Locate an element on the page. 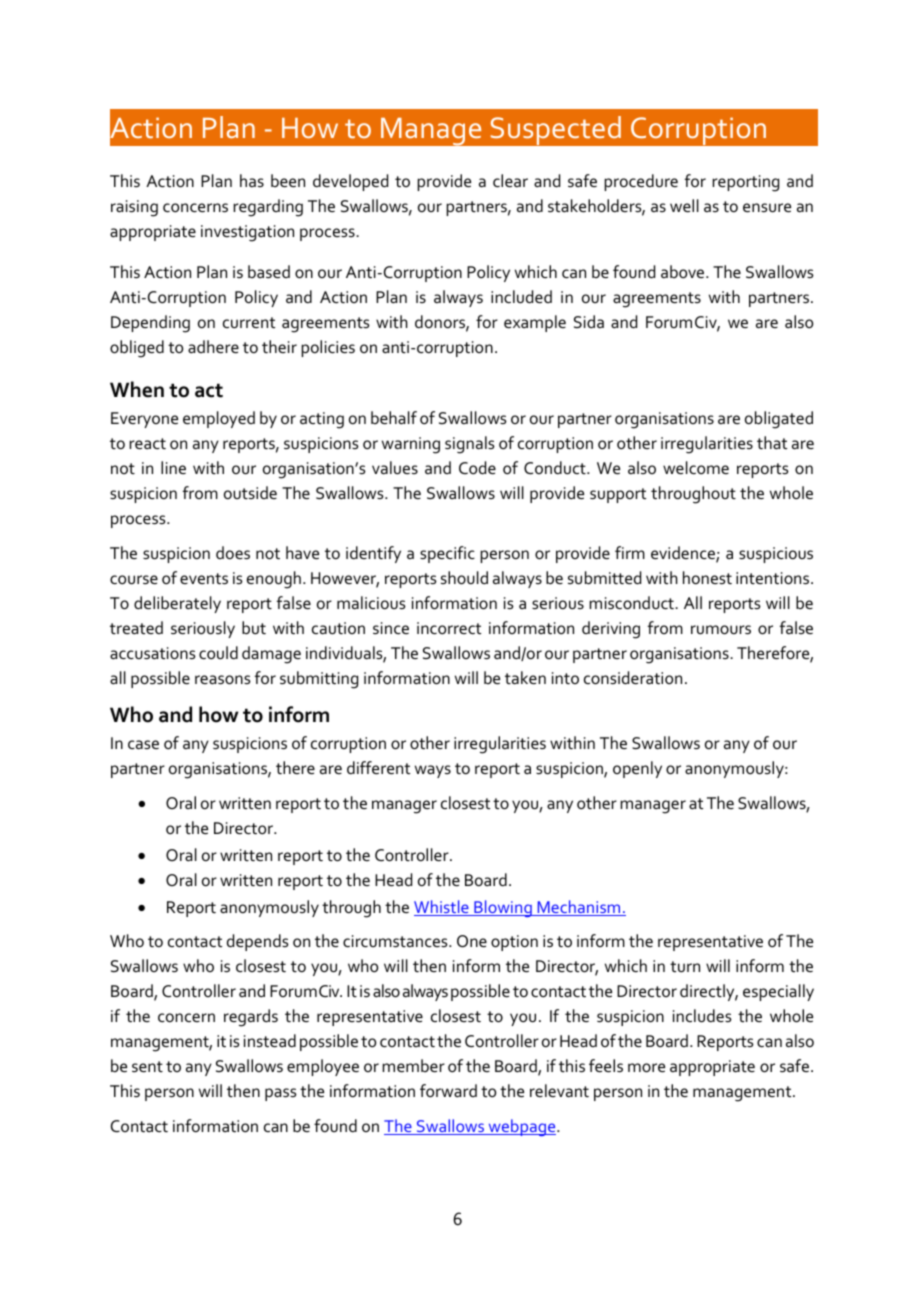 This page has width=924, height=1307. well is located at coordinates (684, 205).
